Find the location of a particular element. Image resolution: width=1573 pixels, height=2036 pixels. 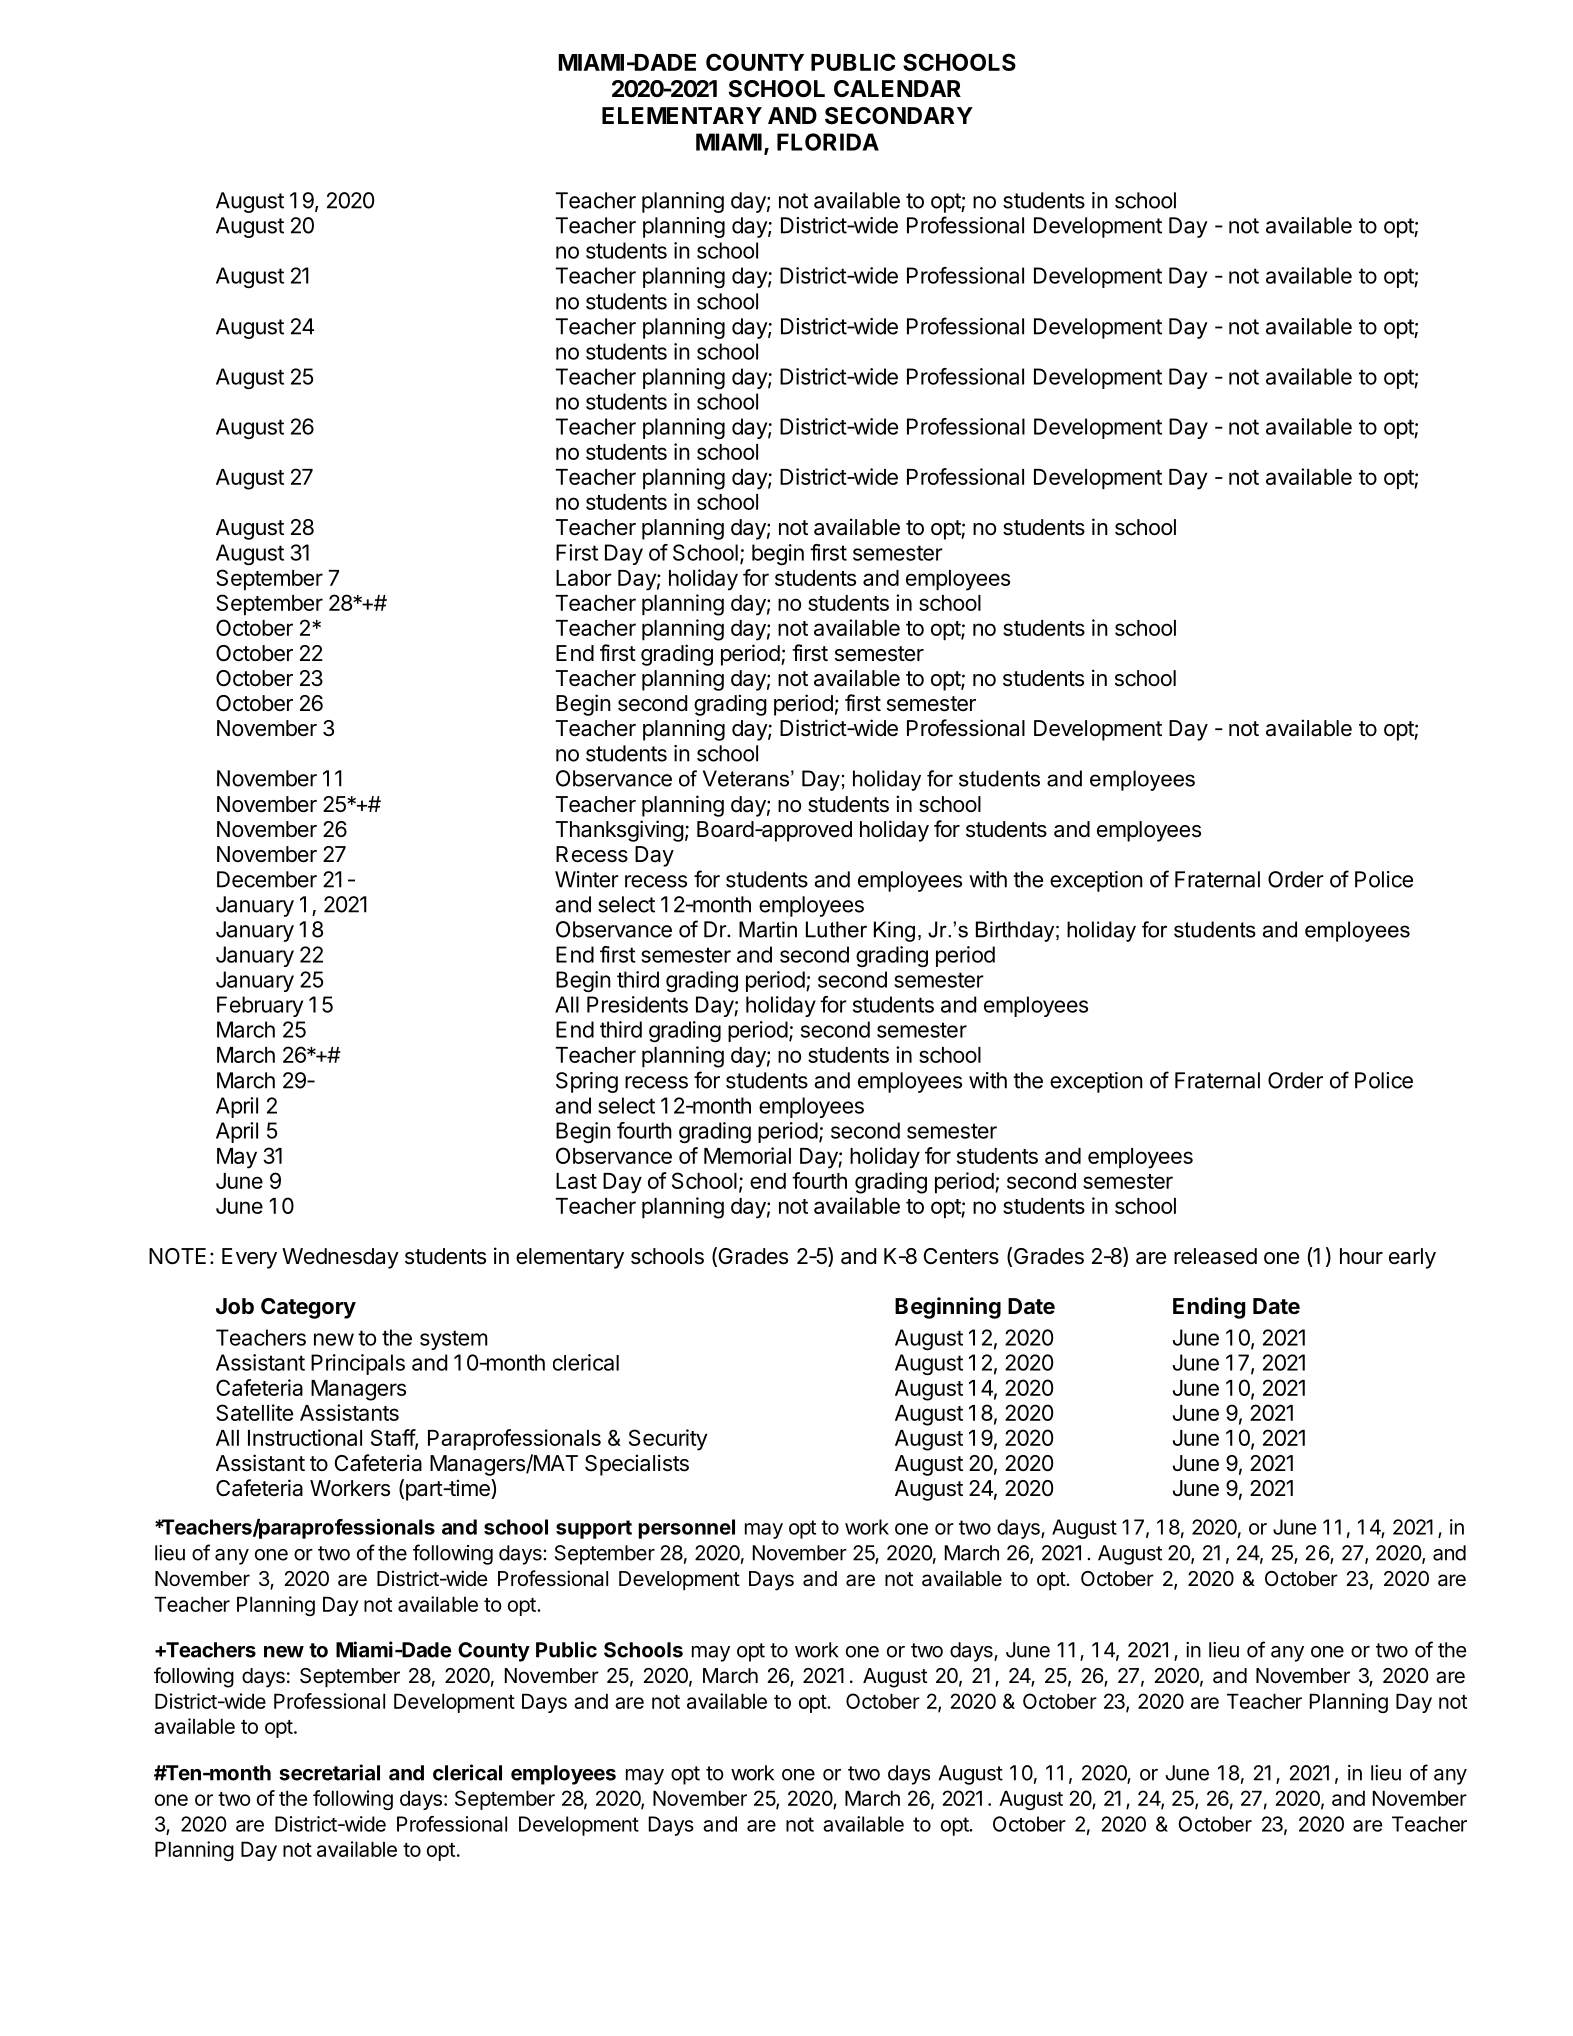

secretarial is located at coordinates (329, 1772).
